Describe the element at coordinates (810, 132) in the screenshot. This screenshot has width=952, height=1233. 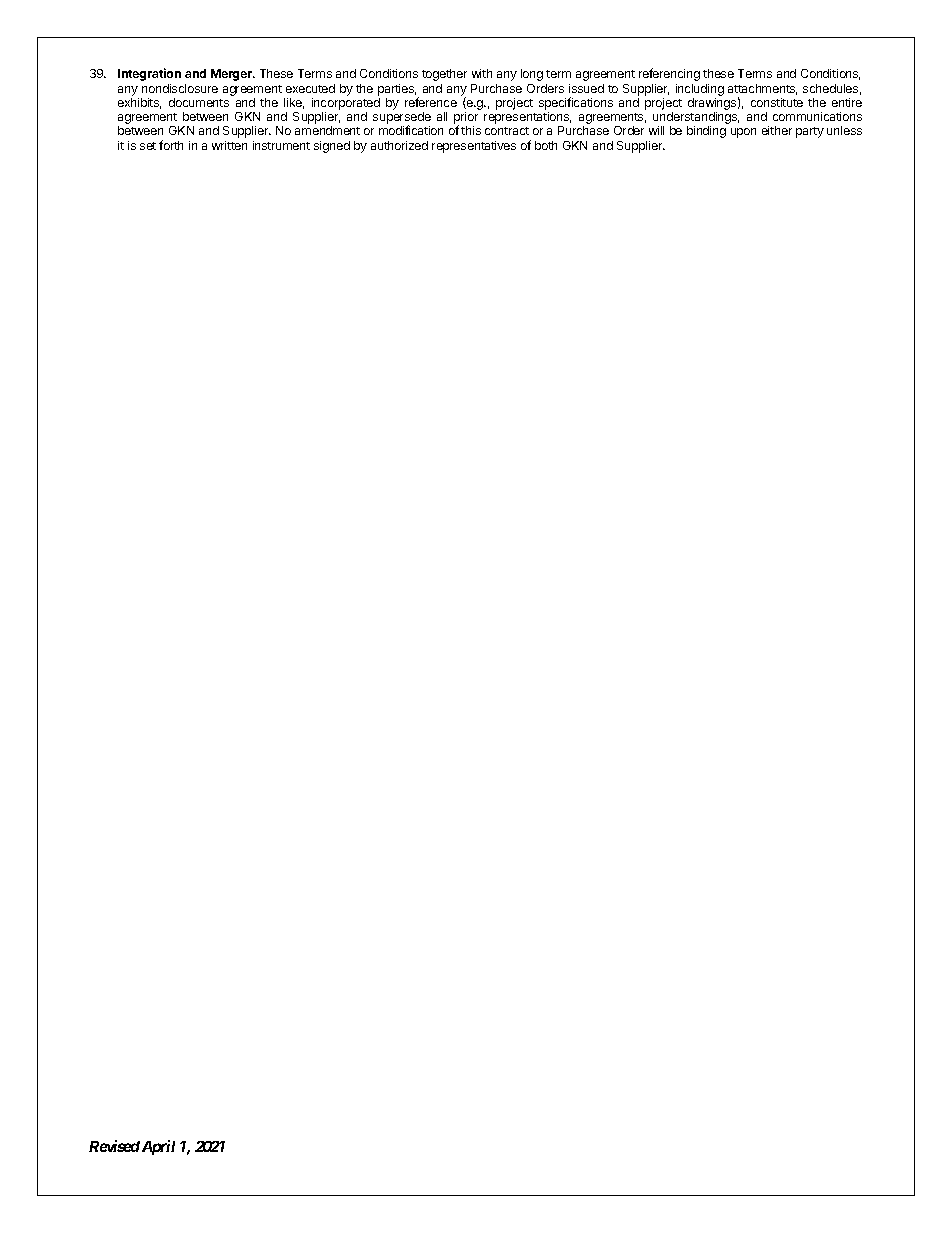
I see `party` at that location.
